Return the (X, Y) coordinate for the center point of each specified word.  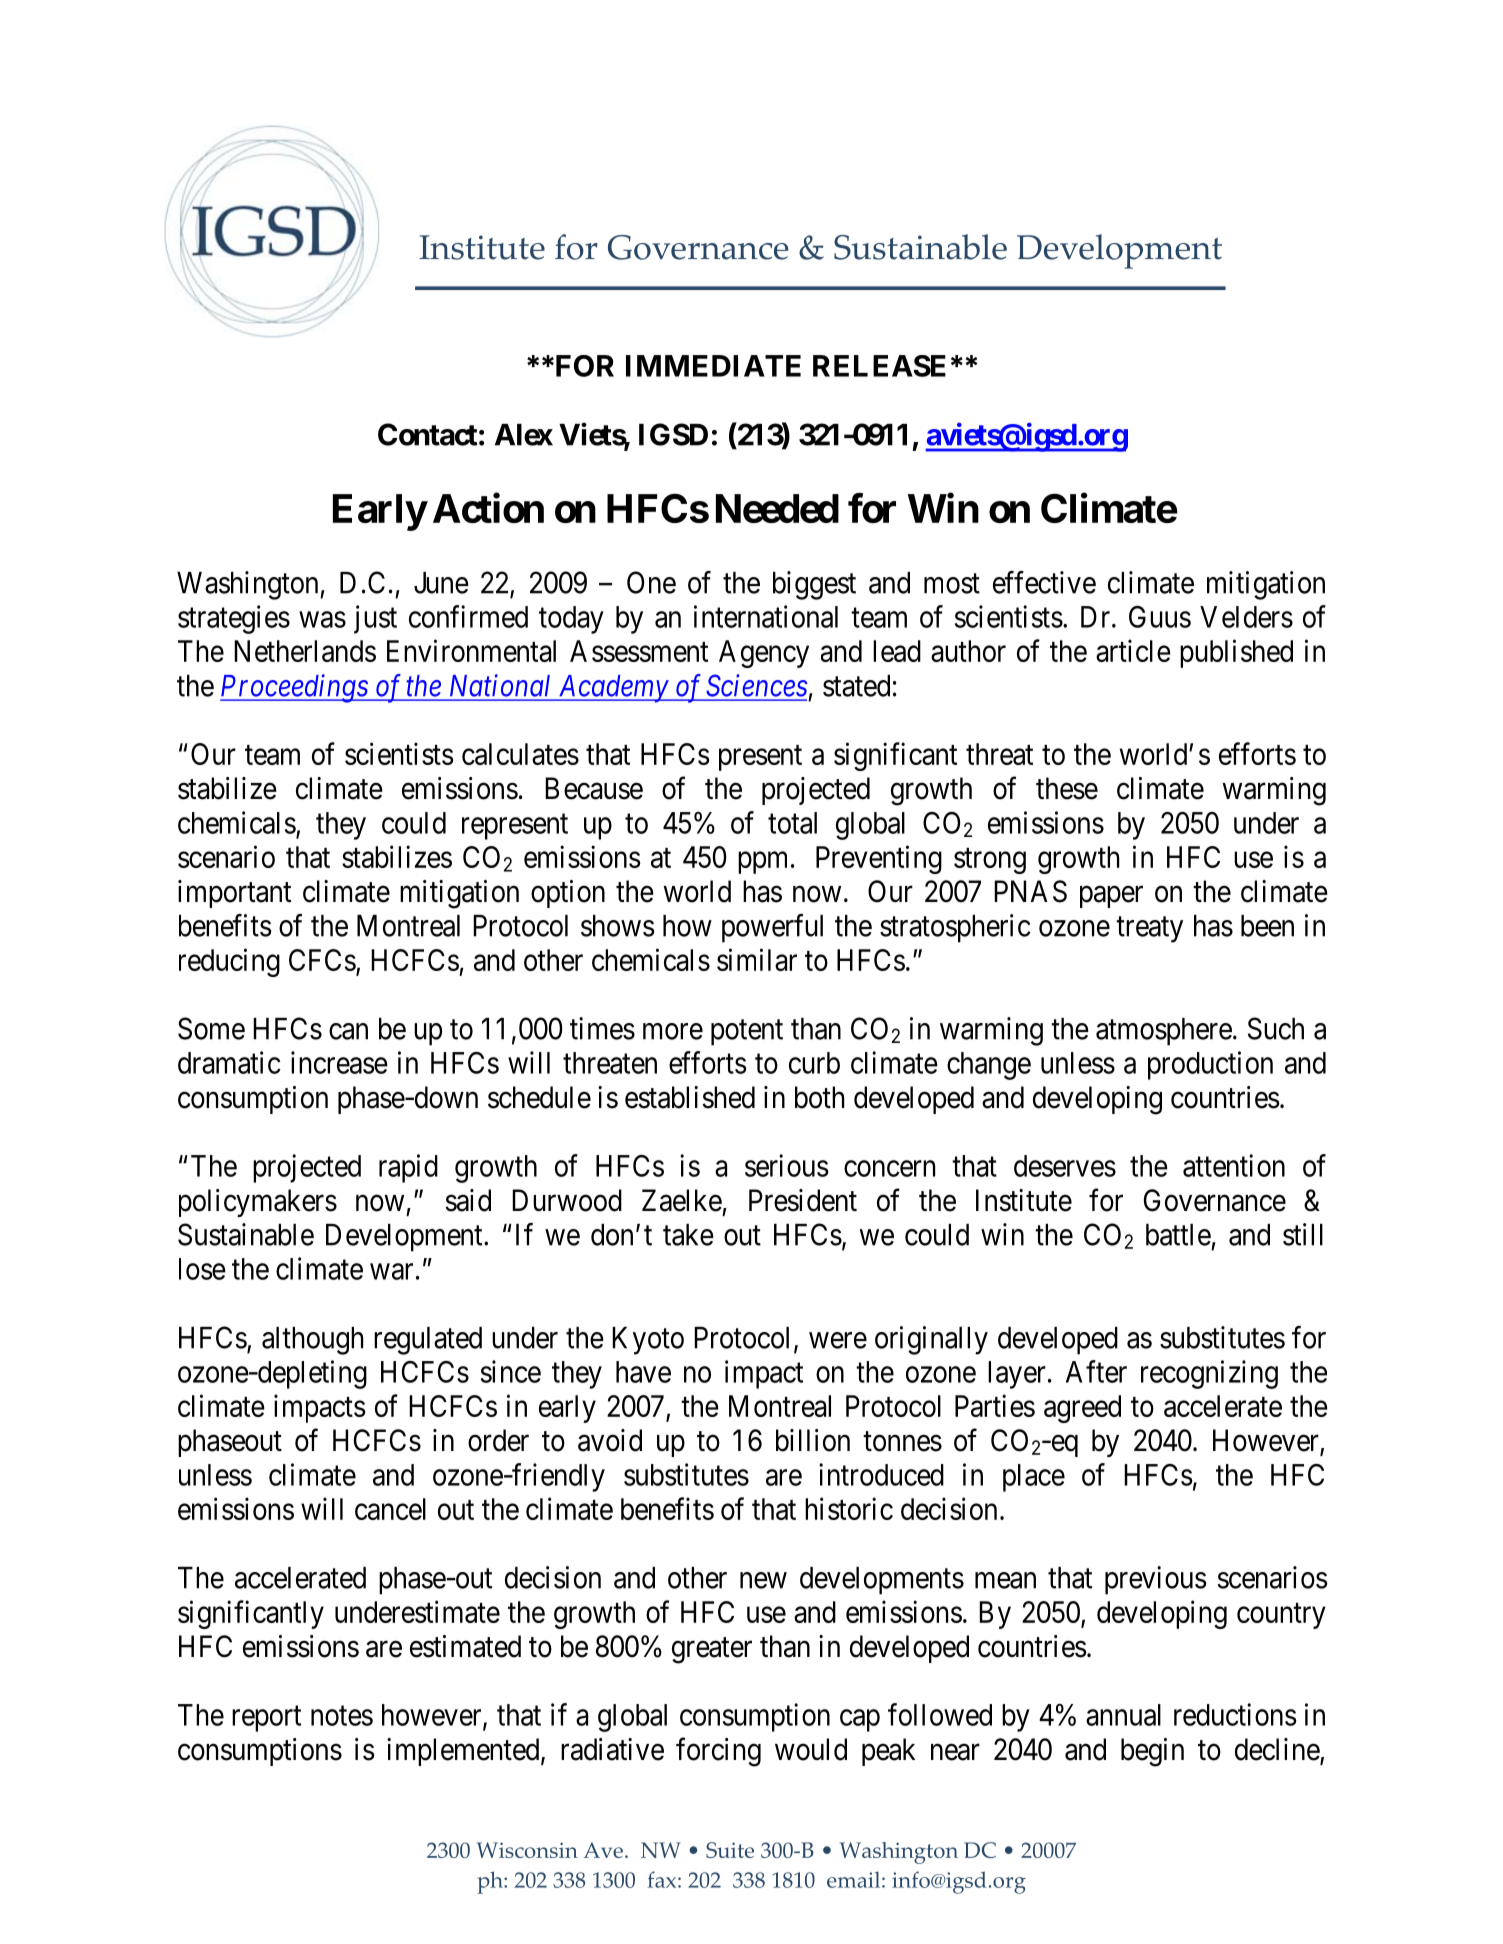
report (266, 1719)
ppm (762, 863)
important (234, 894)
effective (1044, 582)
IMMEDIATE (713, 366)
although (313, 1341)
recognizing (1209, 1374)
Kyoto (648, 1341)
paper (1111, 897)
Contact (427, 434)
